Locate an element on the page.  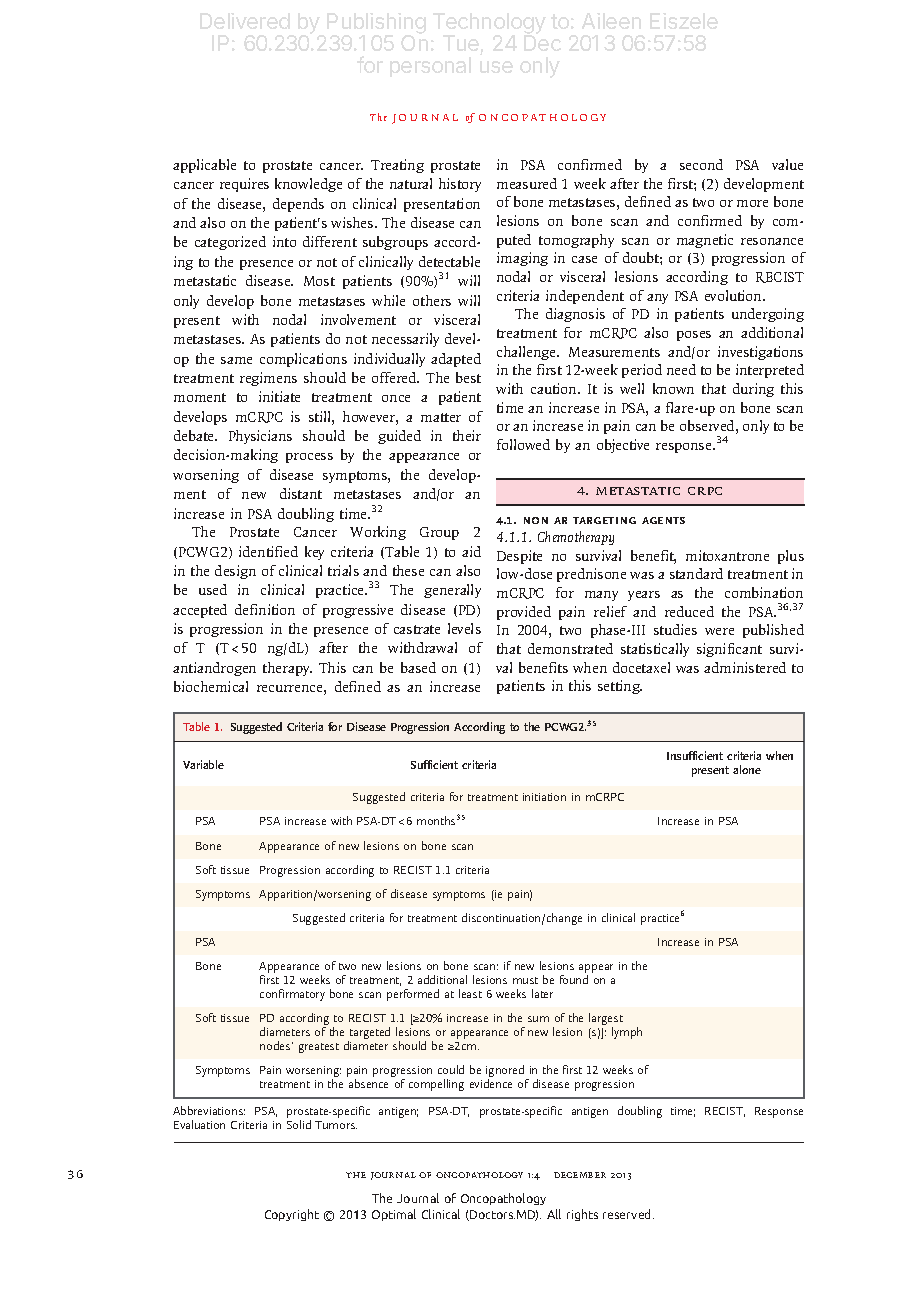
history is located at coordinates (460, 185).
